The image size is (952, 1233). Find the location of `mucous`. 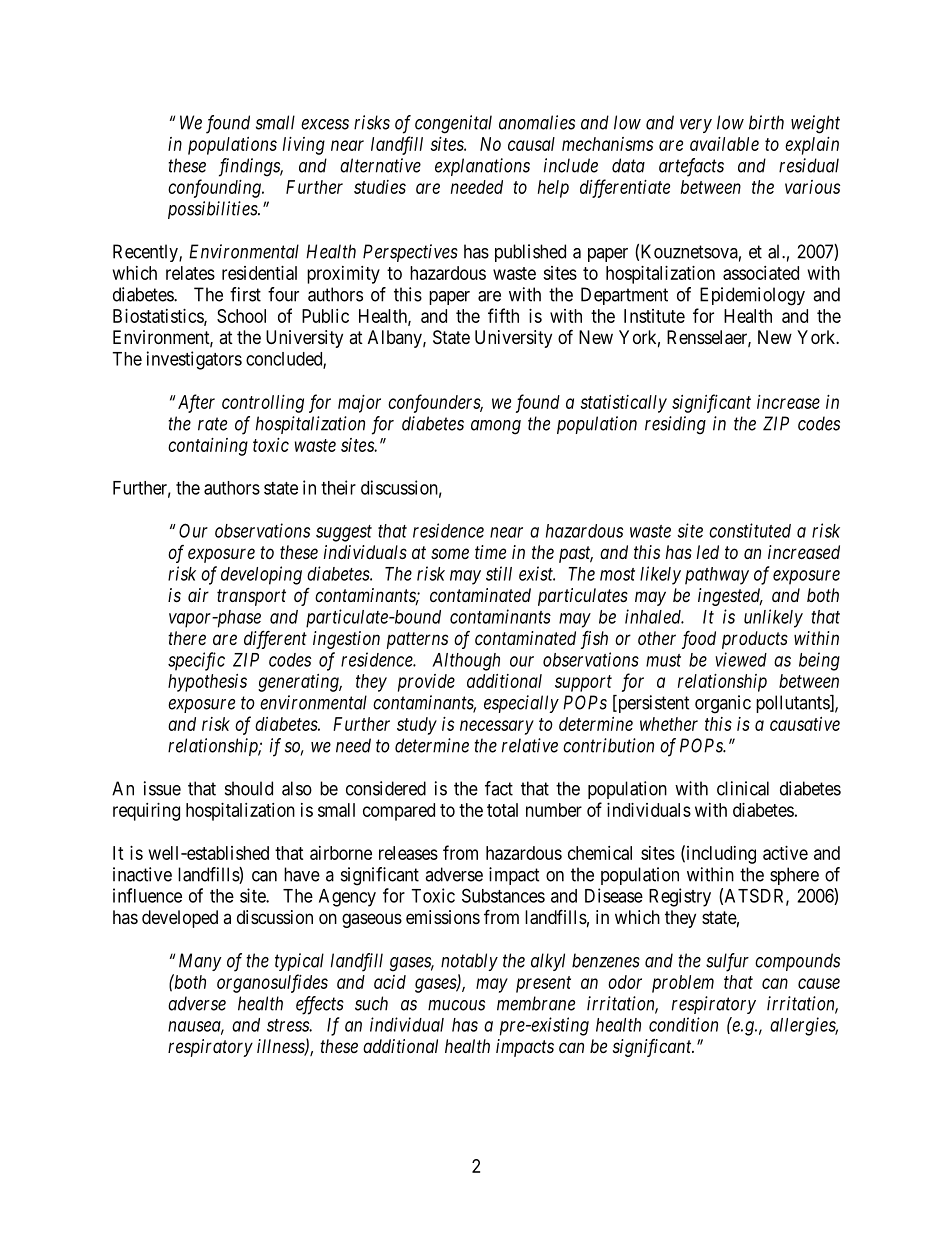

mucous is located at coordinates (456, 1005).
